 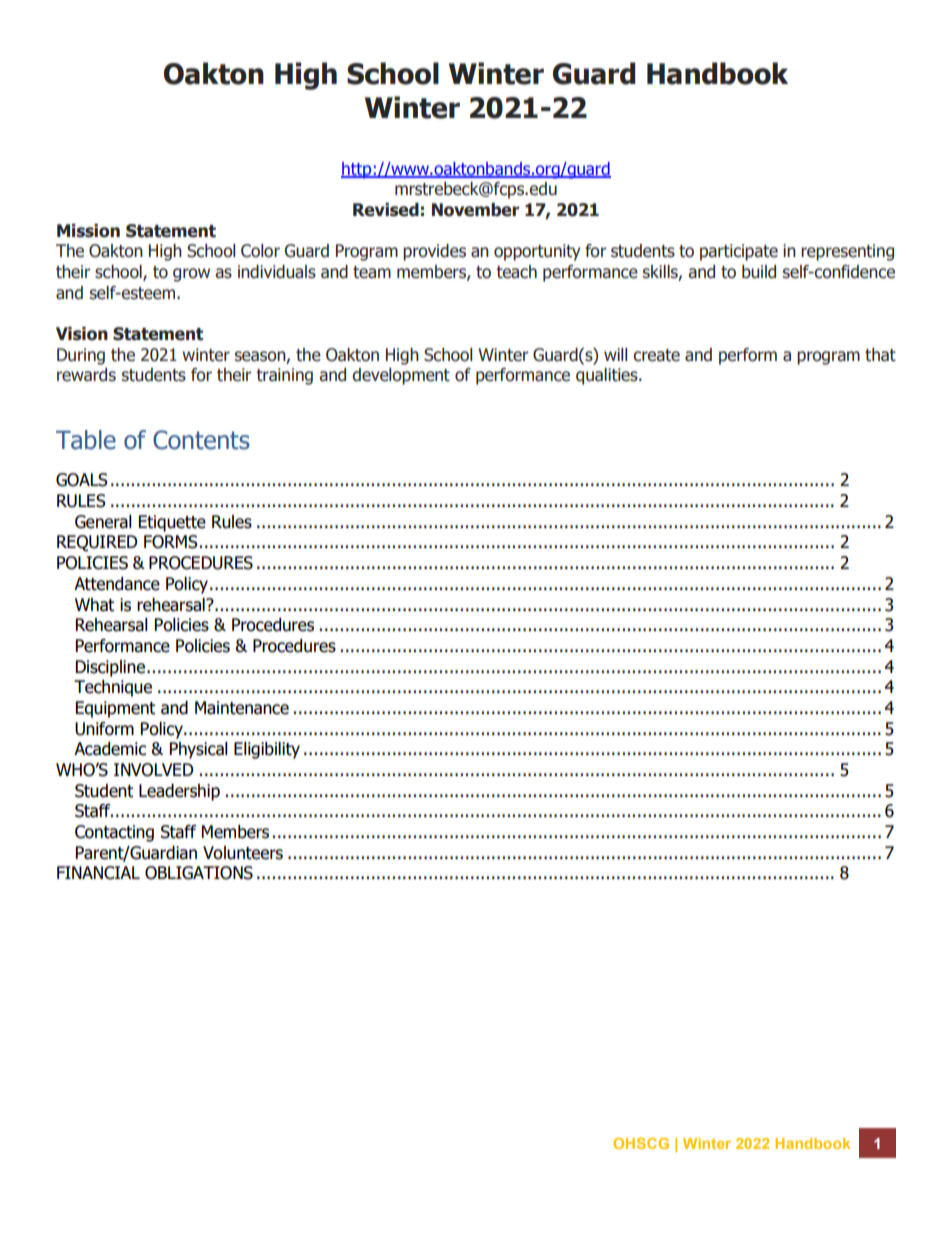 I want to click on November, so click(x=475, y=210).
